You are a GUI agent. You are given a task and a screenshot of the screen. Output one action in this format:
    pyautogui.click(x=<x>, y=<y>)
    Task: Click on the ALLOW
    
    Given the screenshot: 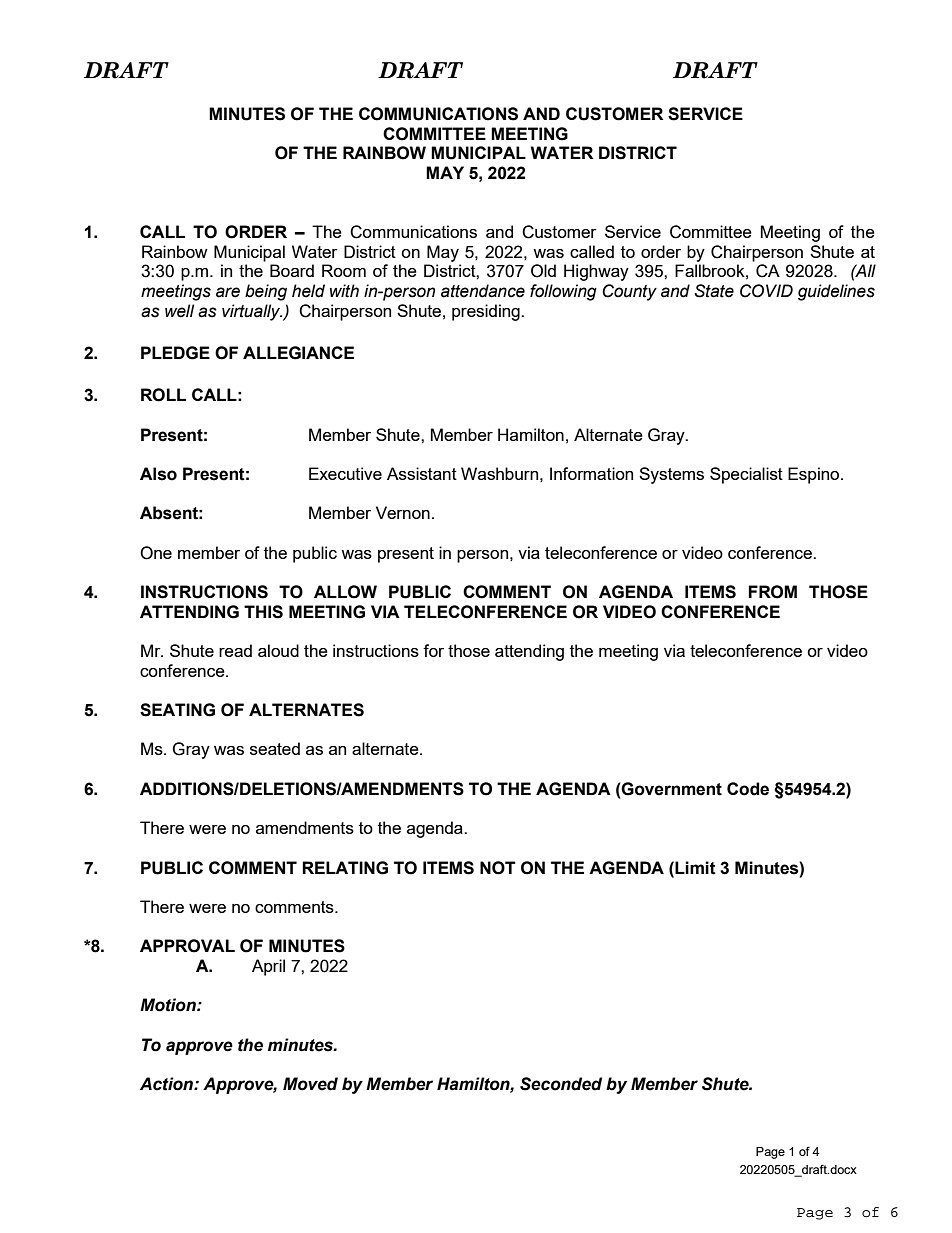 What is the action you would take?
    pyautogui.click(x=345, y=592)
